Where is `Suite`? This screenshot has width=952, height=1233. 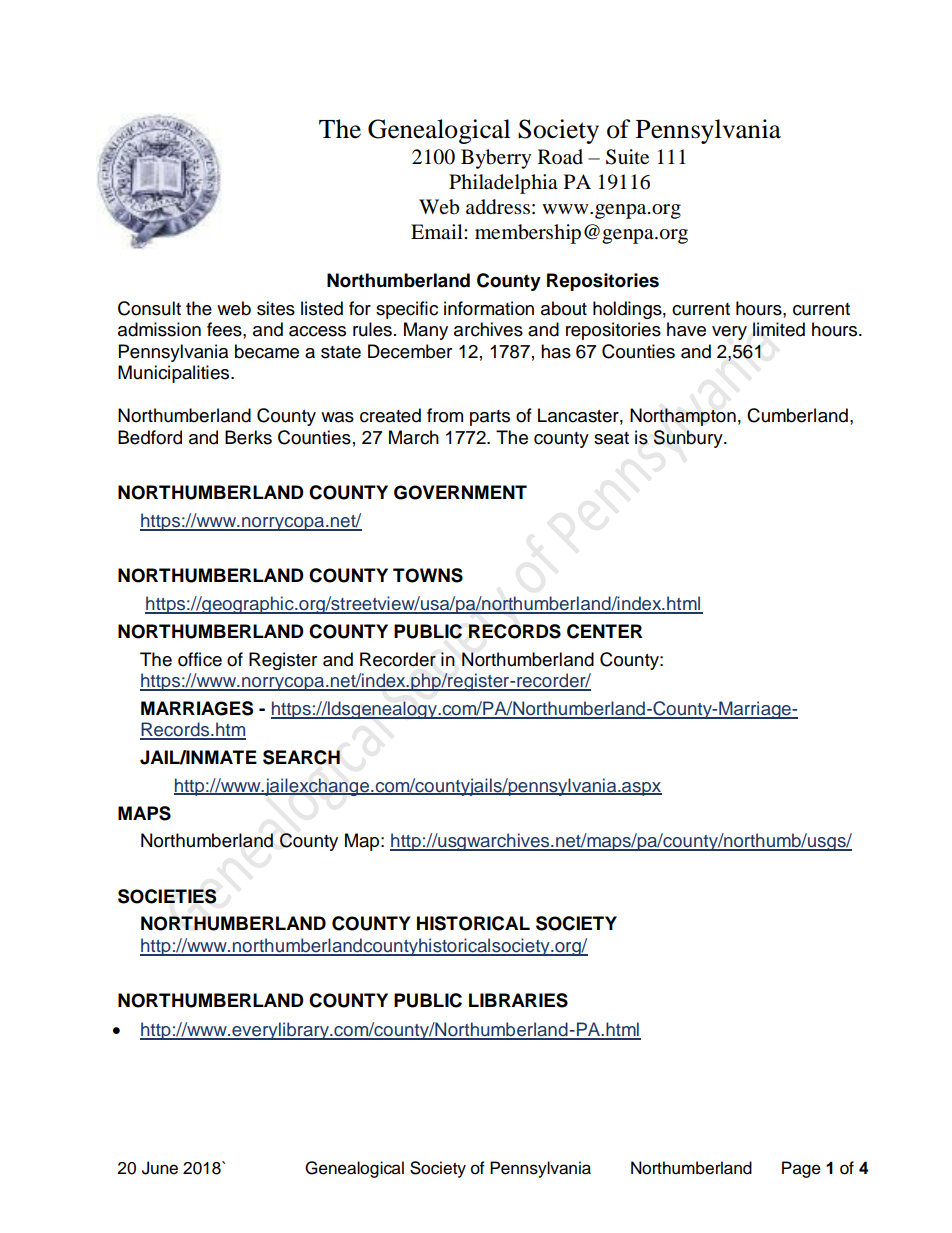 Suite is located at coordinates (627, 157).
